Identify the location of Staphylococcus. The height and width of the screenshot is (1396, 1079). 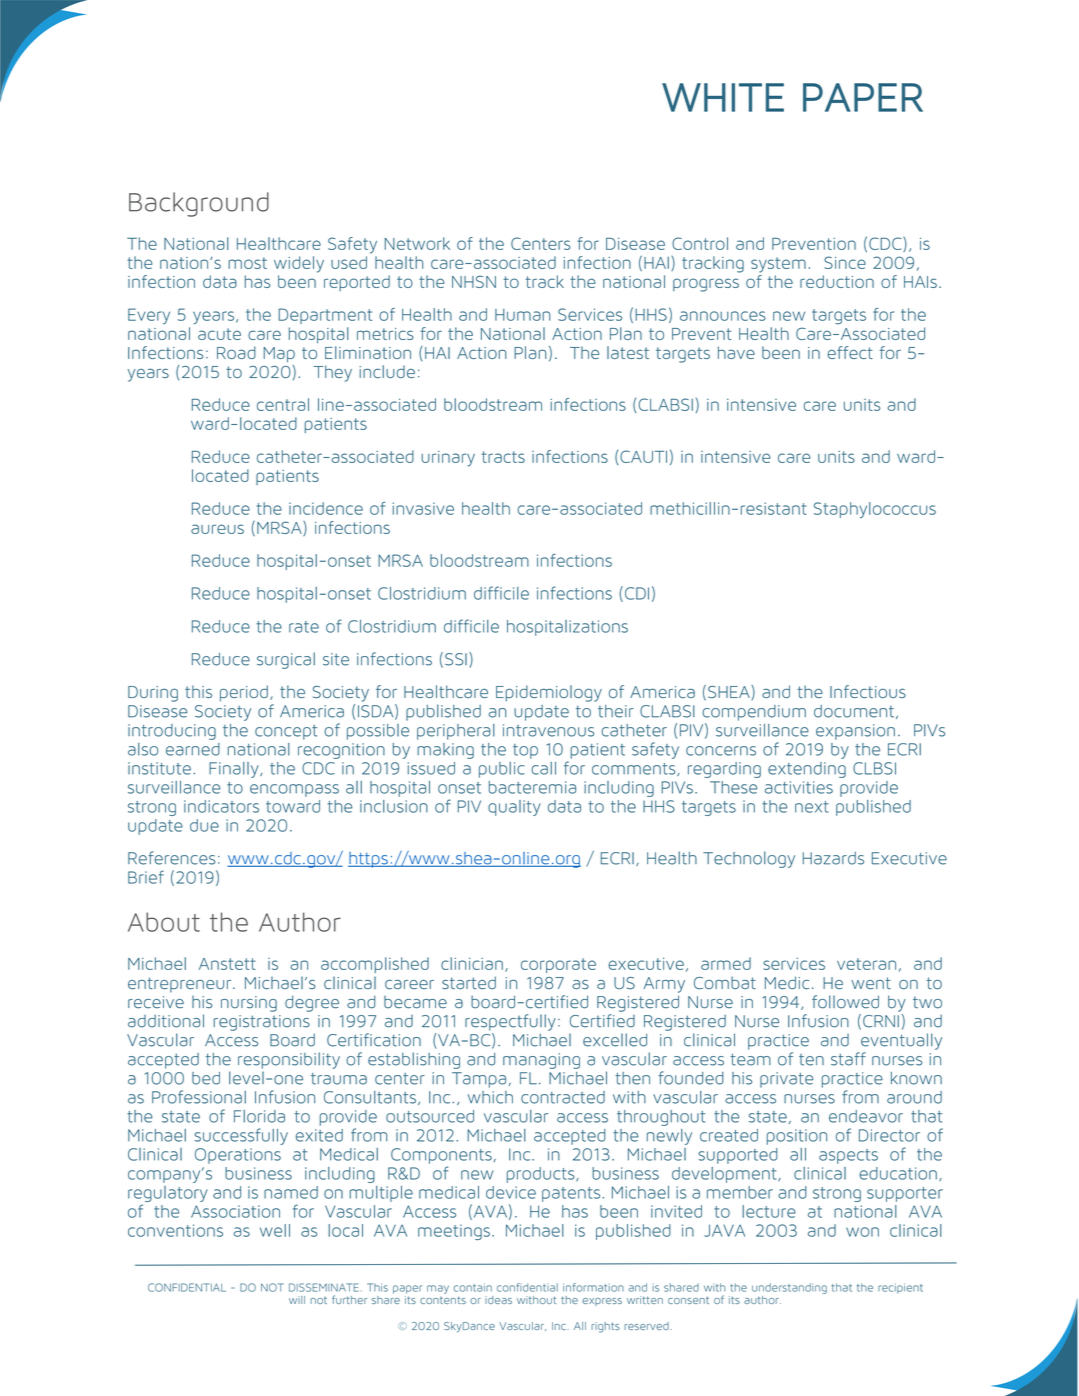
(875, 510).
